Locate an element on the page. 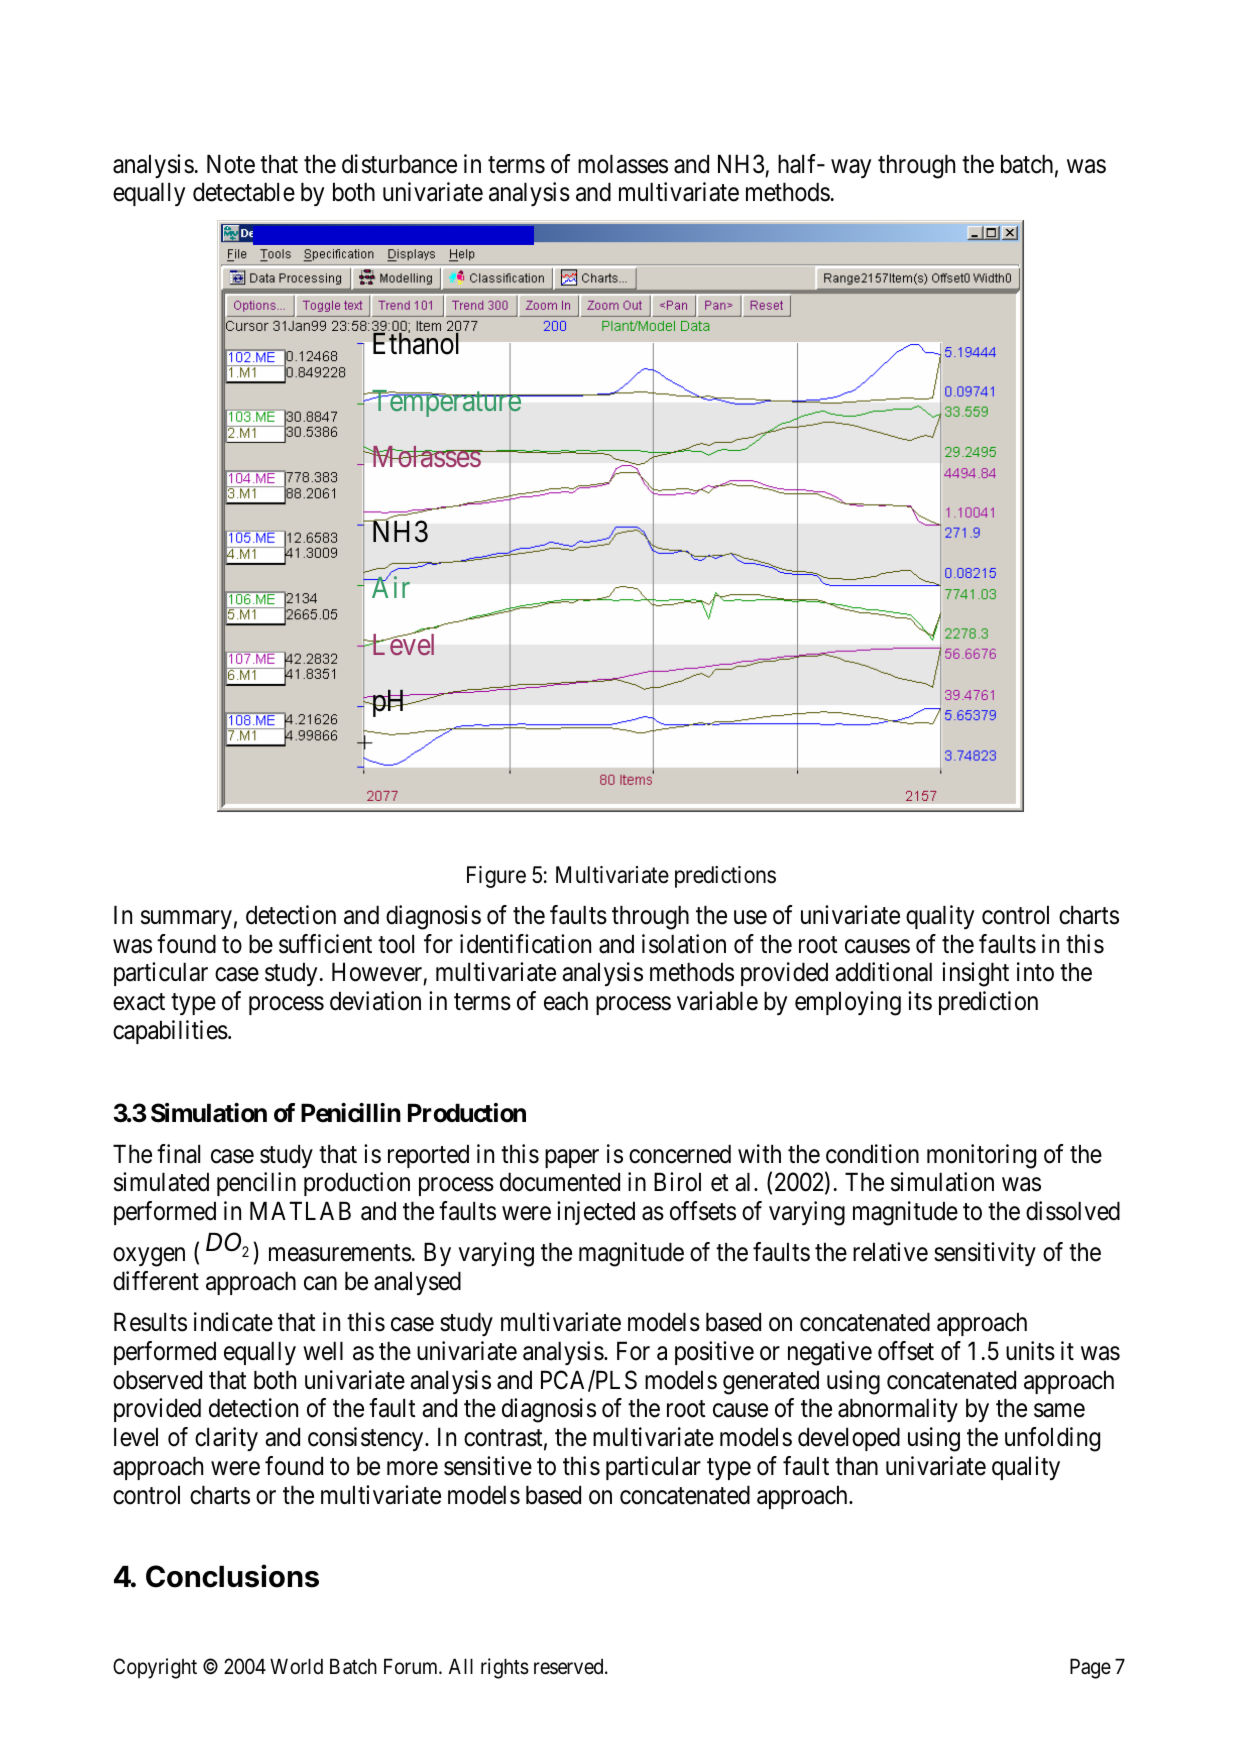 Image resolution: width=1240 pixels, height=1755 pixels. detectable is located at coordinates (244, 192).
